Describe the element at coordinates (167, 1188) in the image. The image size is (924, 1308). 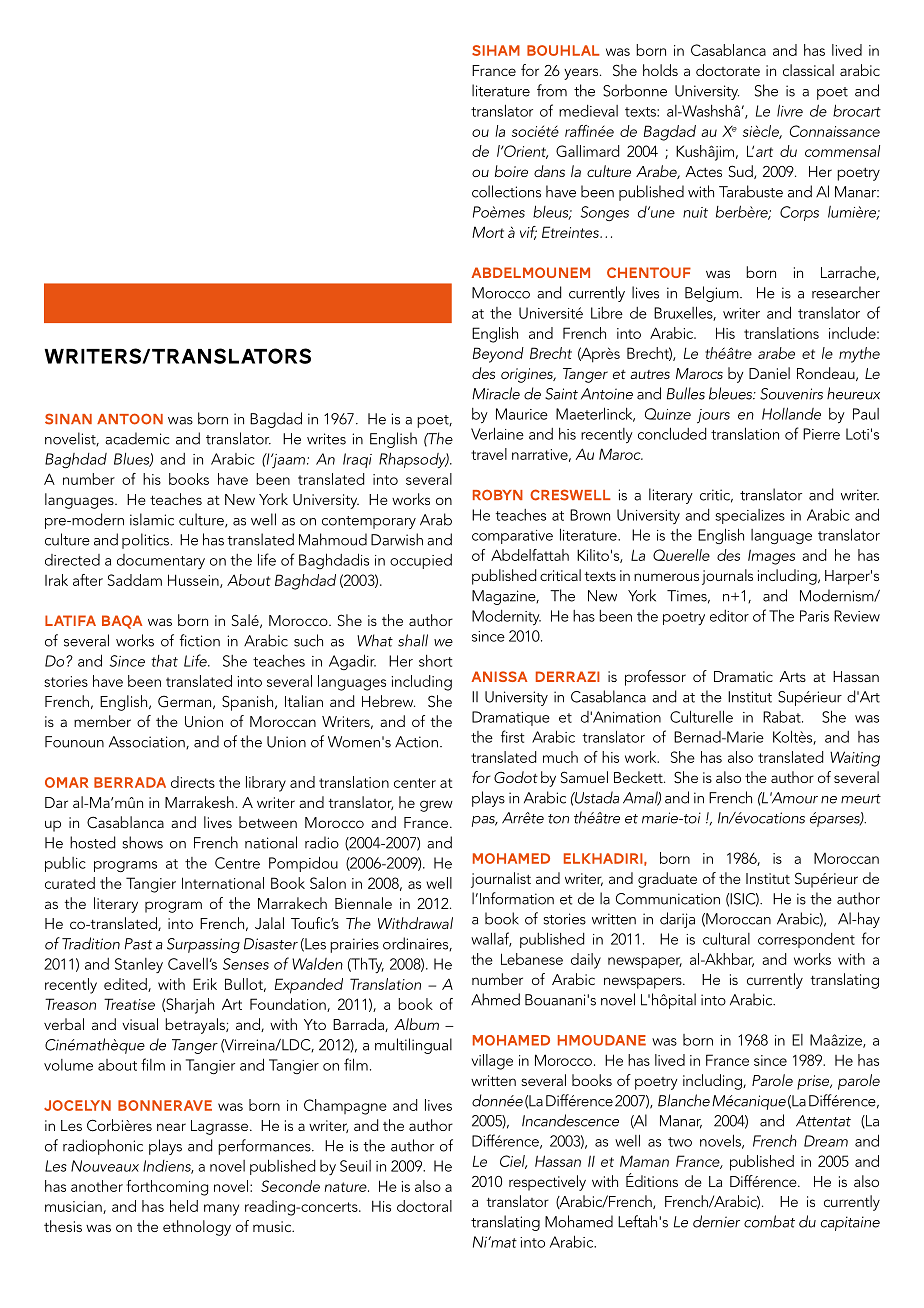
I see `forthcoming` at that location.
